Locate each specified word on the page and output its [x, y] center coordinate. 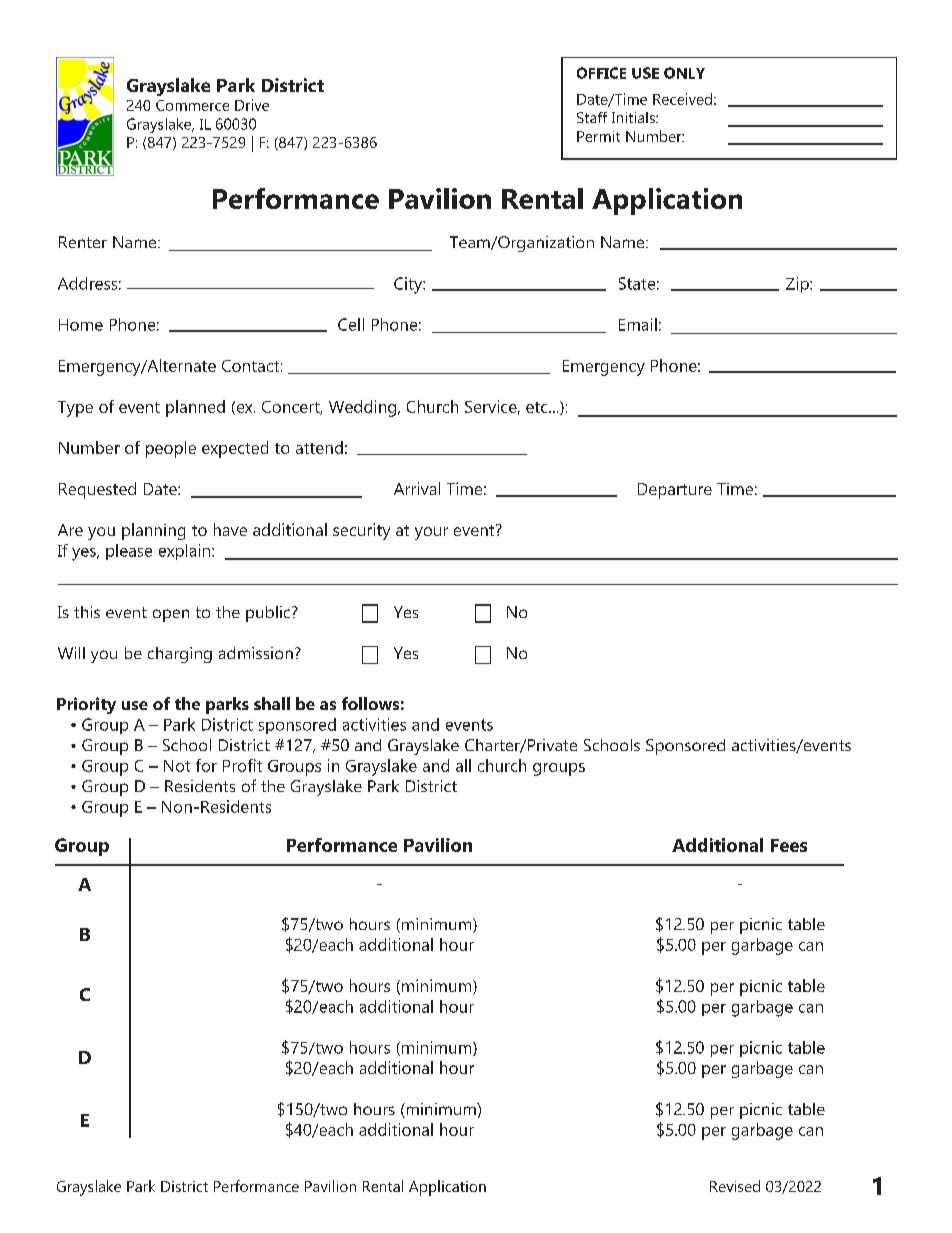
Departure [675, 491]
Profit [242, 765]
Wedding [362, 408]
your [431, 533]
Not [177, 766]
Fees [789, 845]
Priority [86, 705]
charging [180, 655]
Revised [735, 1186]
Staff [592, 117]
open [171, 615]
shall [272, 703]
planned [195, 408]
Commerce [192, 105]
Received [682, 99]
